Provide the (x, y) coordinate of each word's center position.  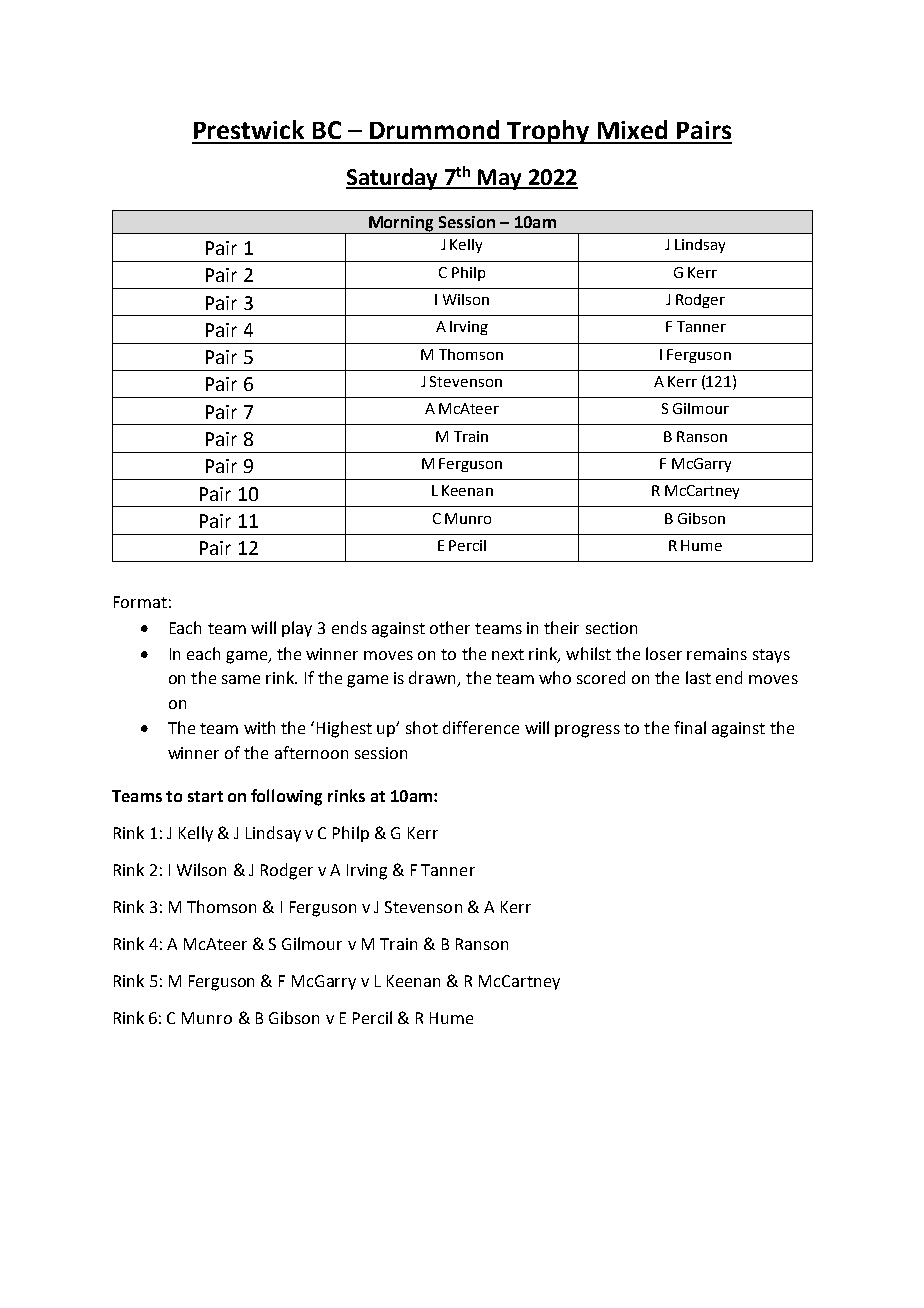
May (500, 179)
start (205, 796)
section (611, 628)
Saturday (393, 179)
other (450, 627)
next (508, 654)
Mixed (632, 129)
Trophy (548, 132)
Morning (401, 225)
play (297, 629)
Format (140, 602)
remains (717, 654)
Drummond (434, 129)
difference (481, 727)
